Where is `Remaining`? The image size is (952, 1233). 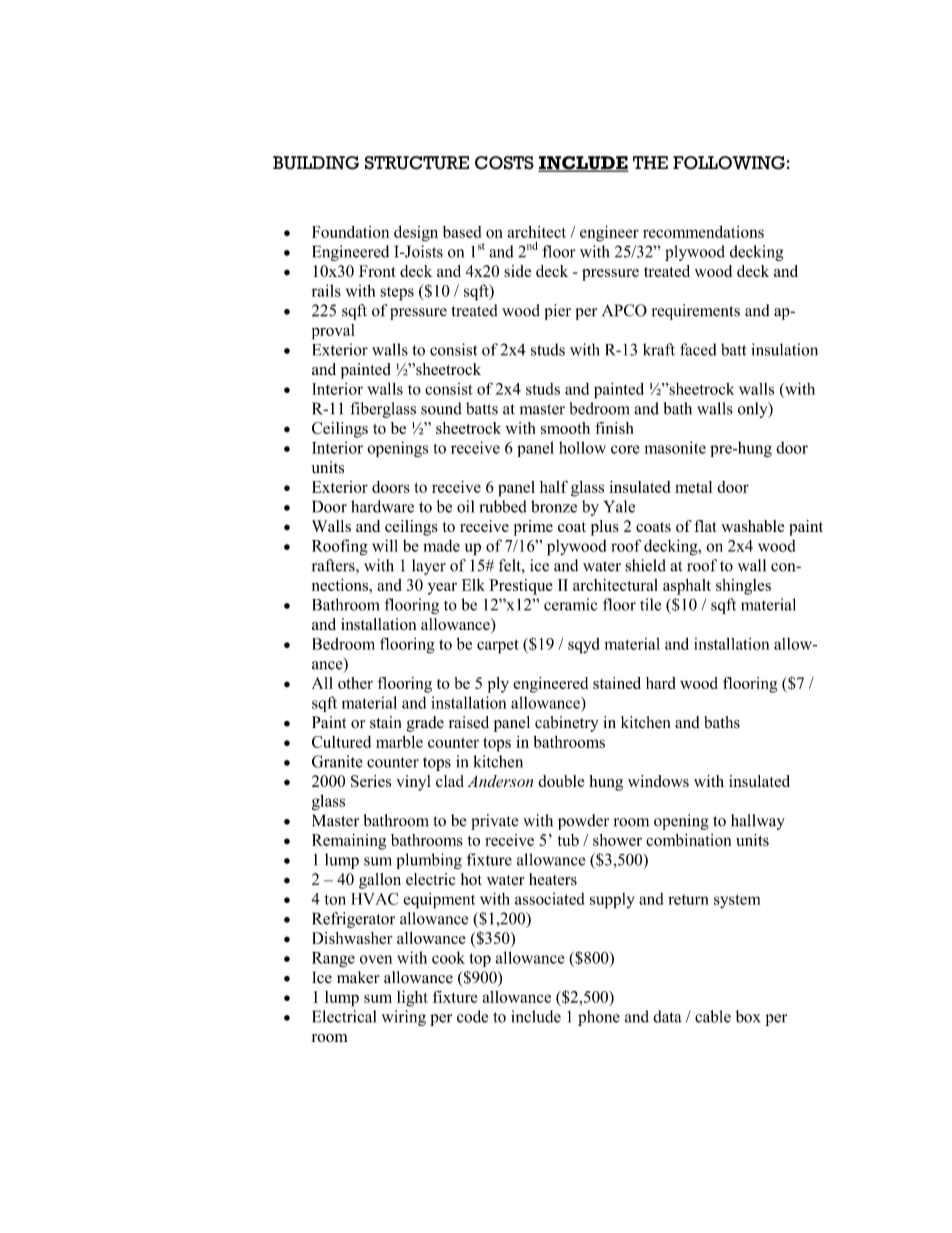
Remaining is located at coordinates (349, 842).
